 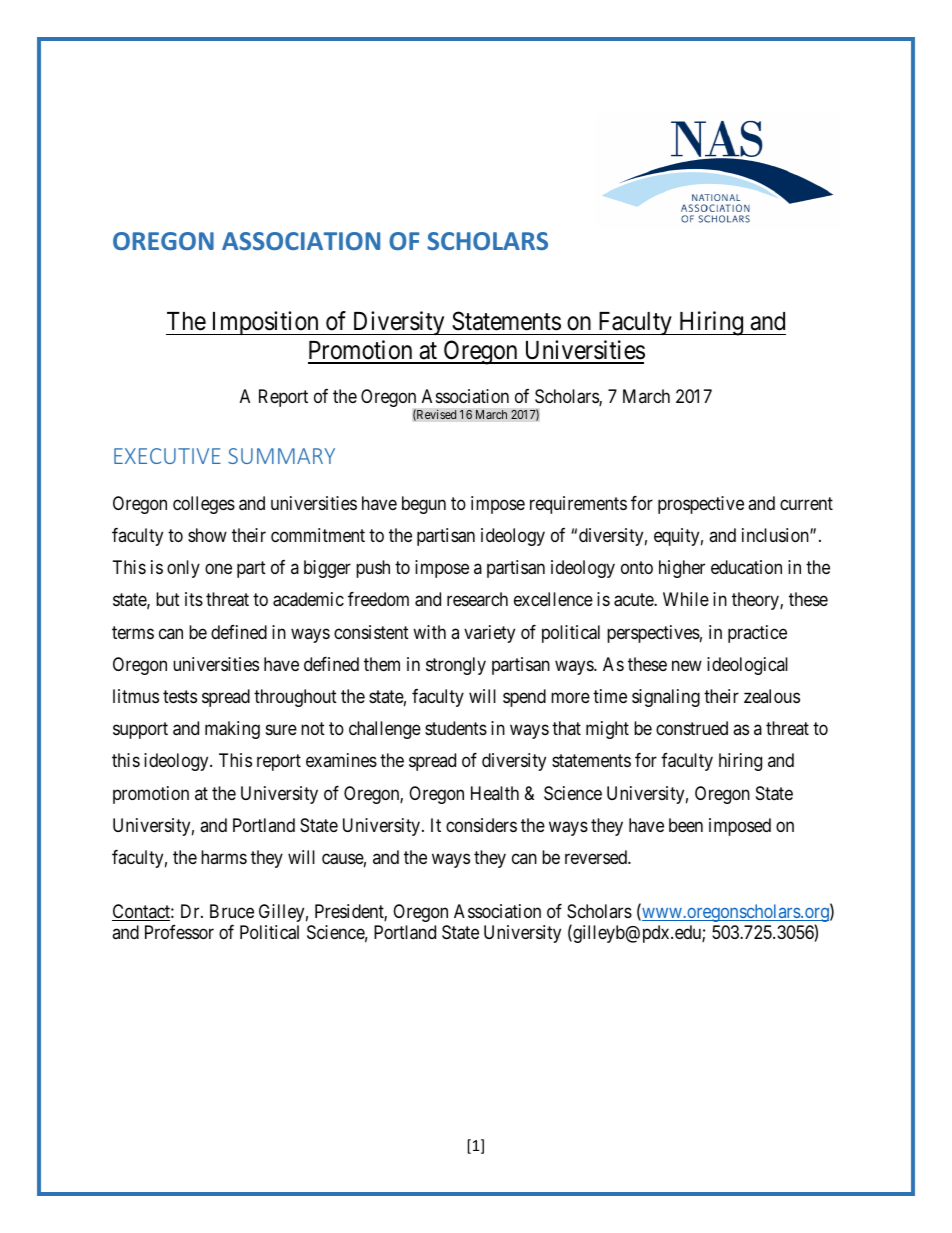 What do you see at coordinates (692, 728) in the image?
I see `construed` at bounding box center [692, 728].
